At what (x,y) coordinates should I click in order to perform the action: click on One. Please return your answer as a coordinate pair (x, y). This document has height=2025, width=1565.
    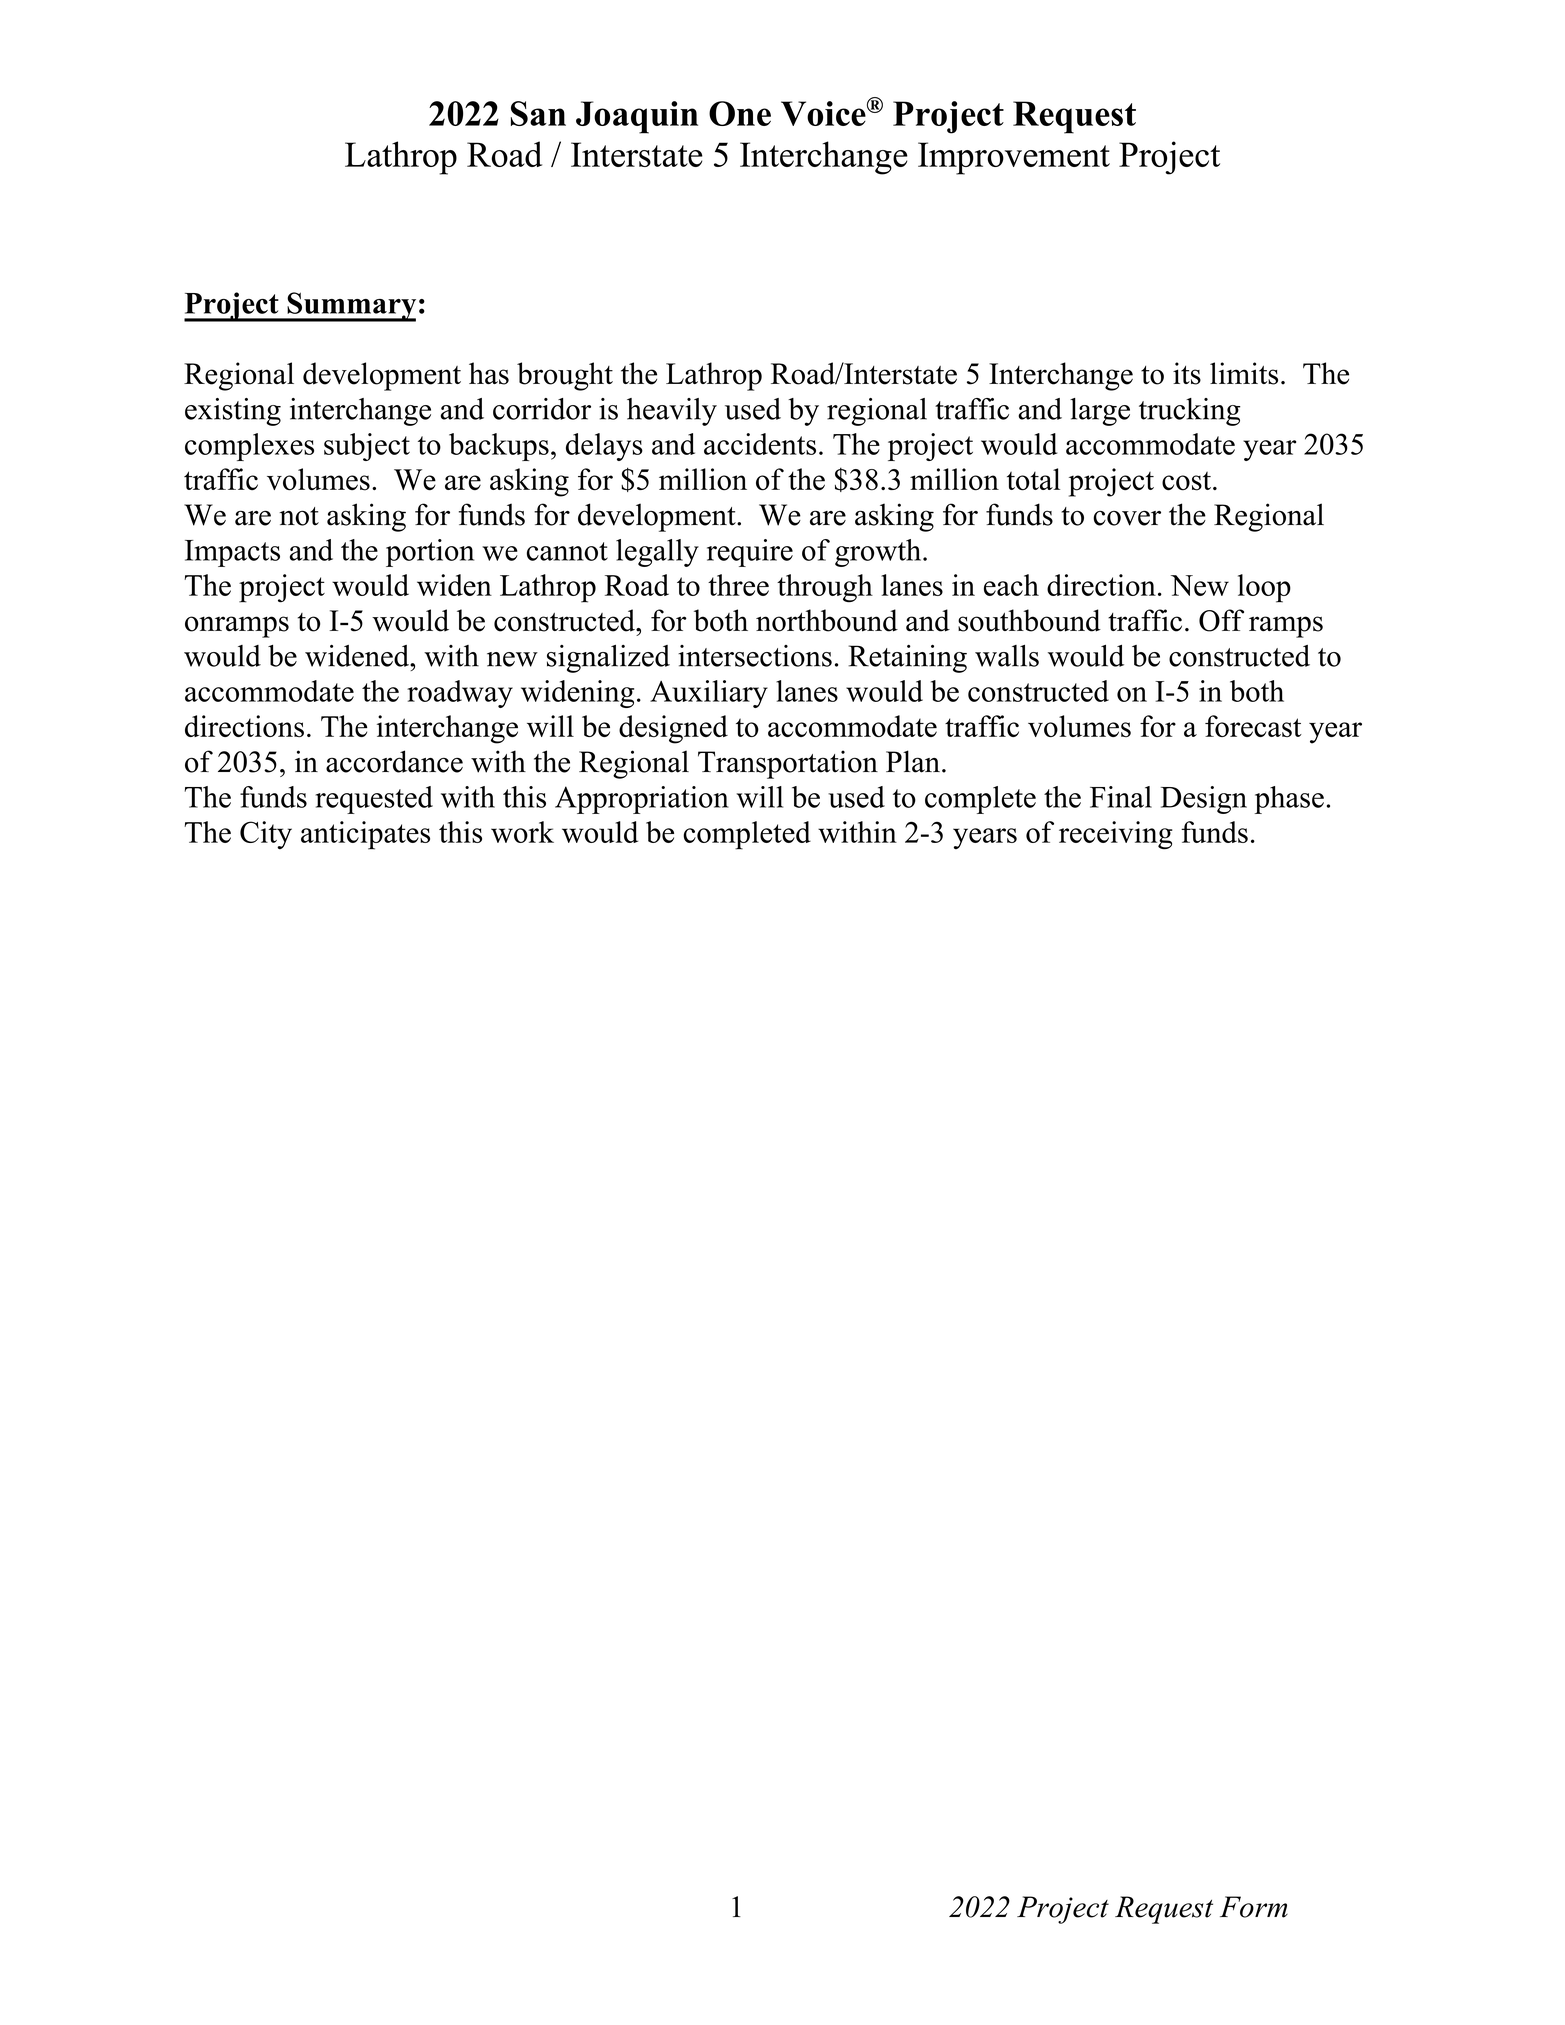
    Looking at the image, I should click on (740, 113).
